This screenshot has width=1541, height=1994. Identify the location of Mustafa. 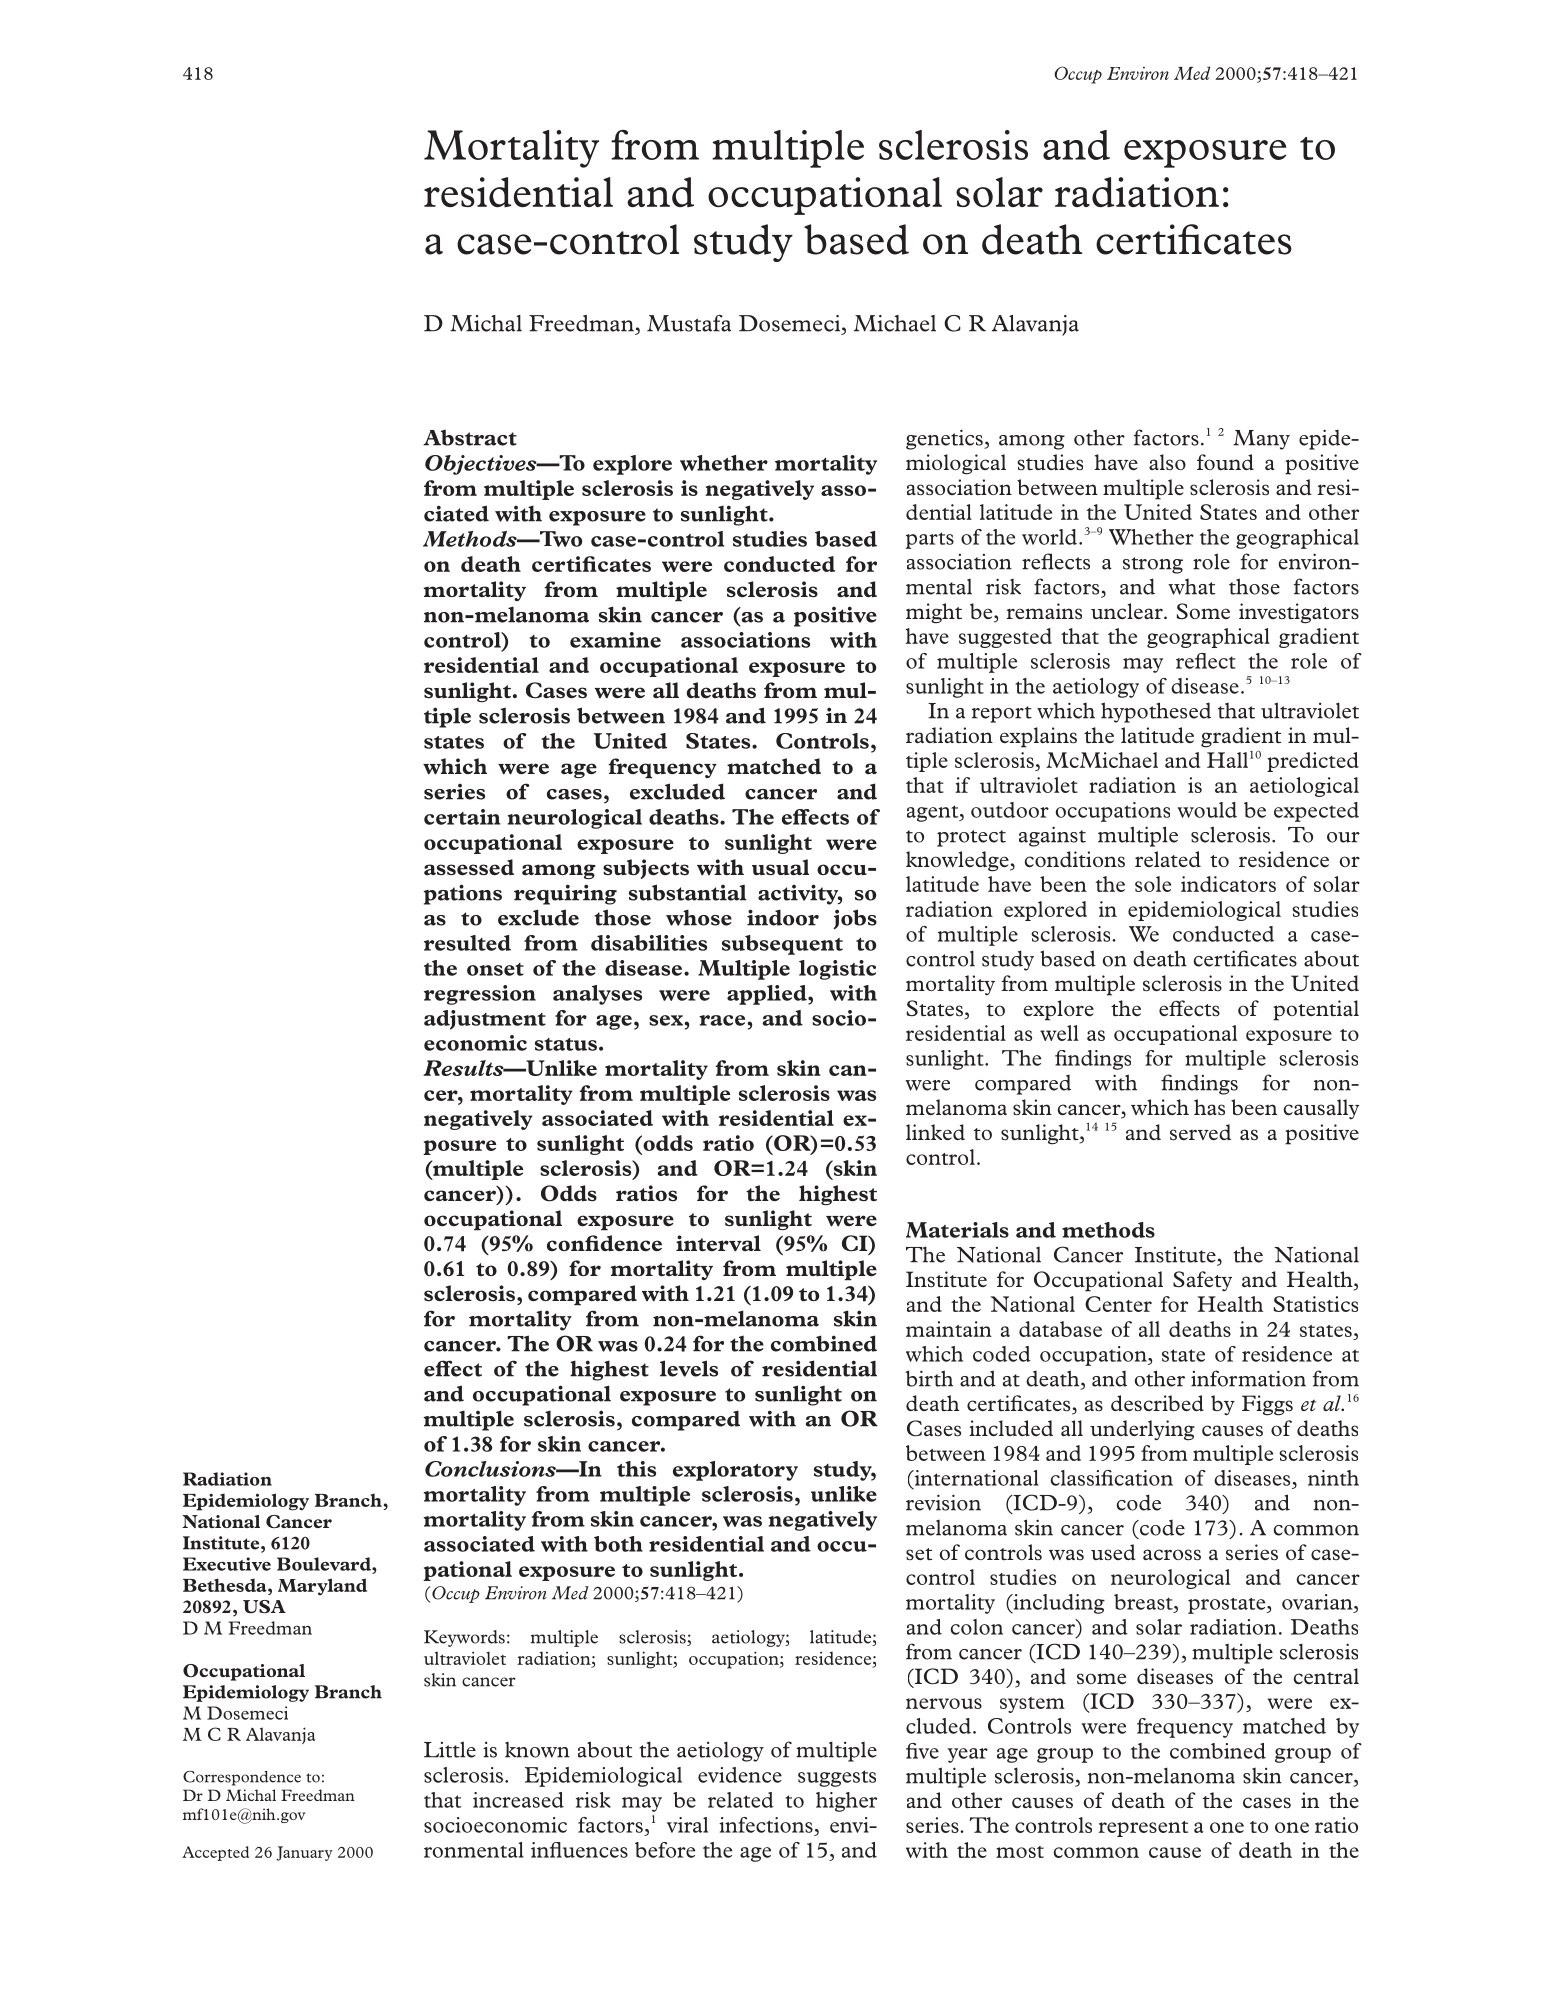
(689, 323).
